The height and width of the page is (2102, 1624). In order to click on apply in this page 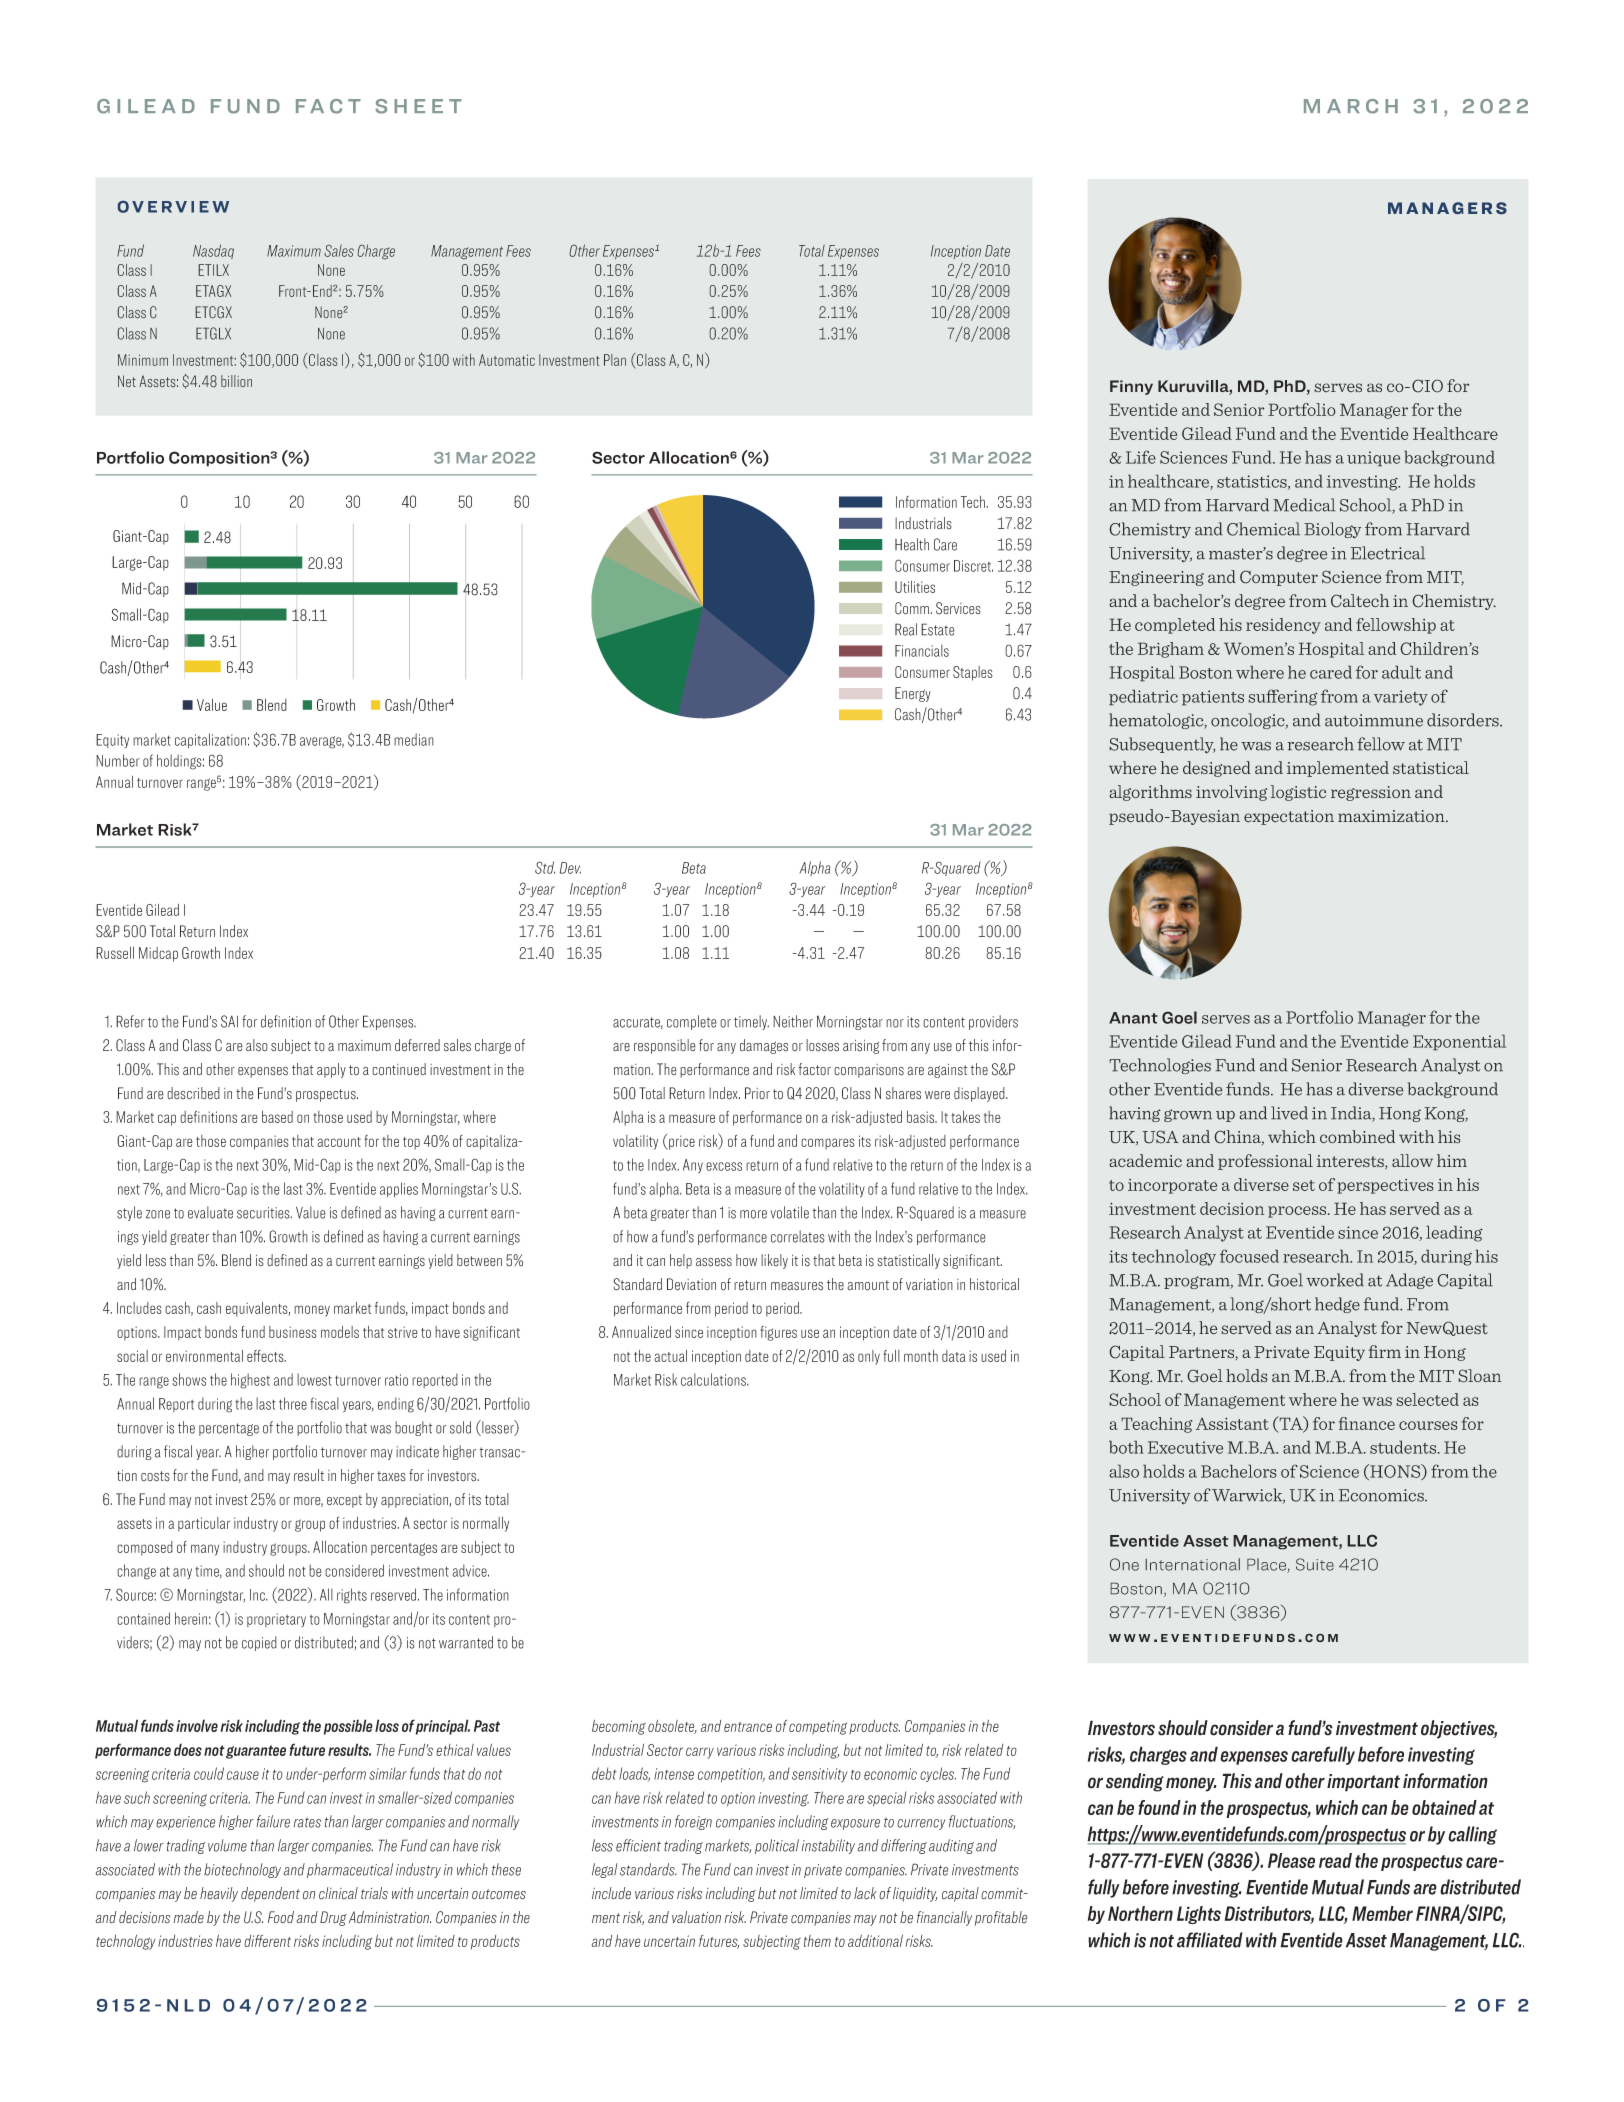, I will do `click(331, 1070)`.
